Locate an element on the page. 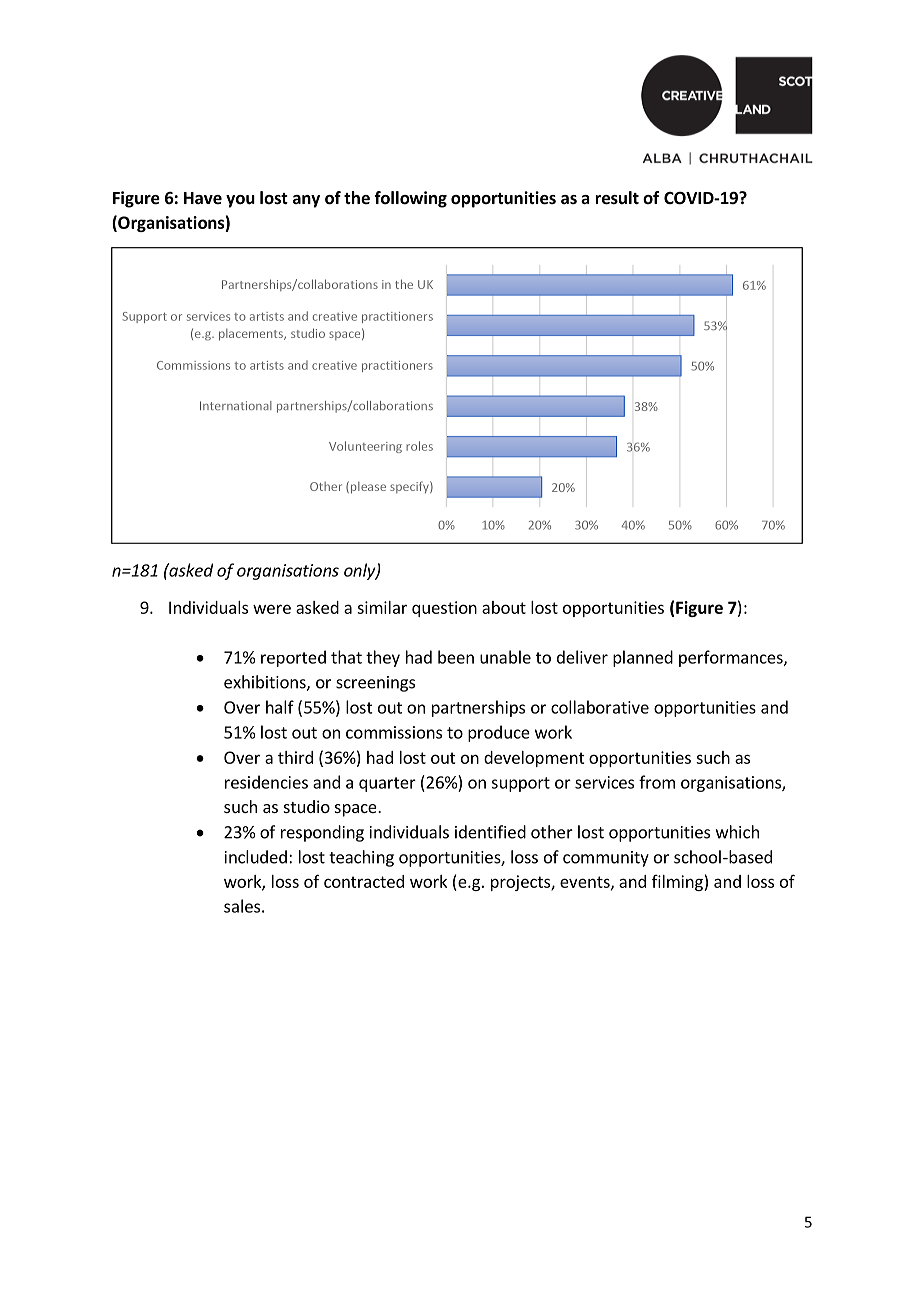 The image size is (924, 1308). filming is located at coordinates (678, 883).
